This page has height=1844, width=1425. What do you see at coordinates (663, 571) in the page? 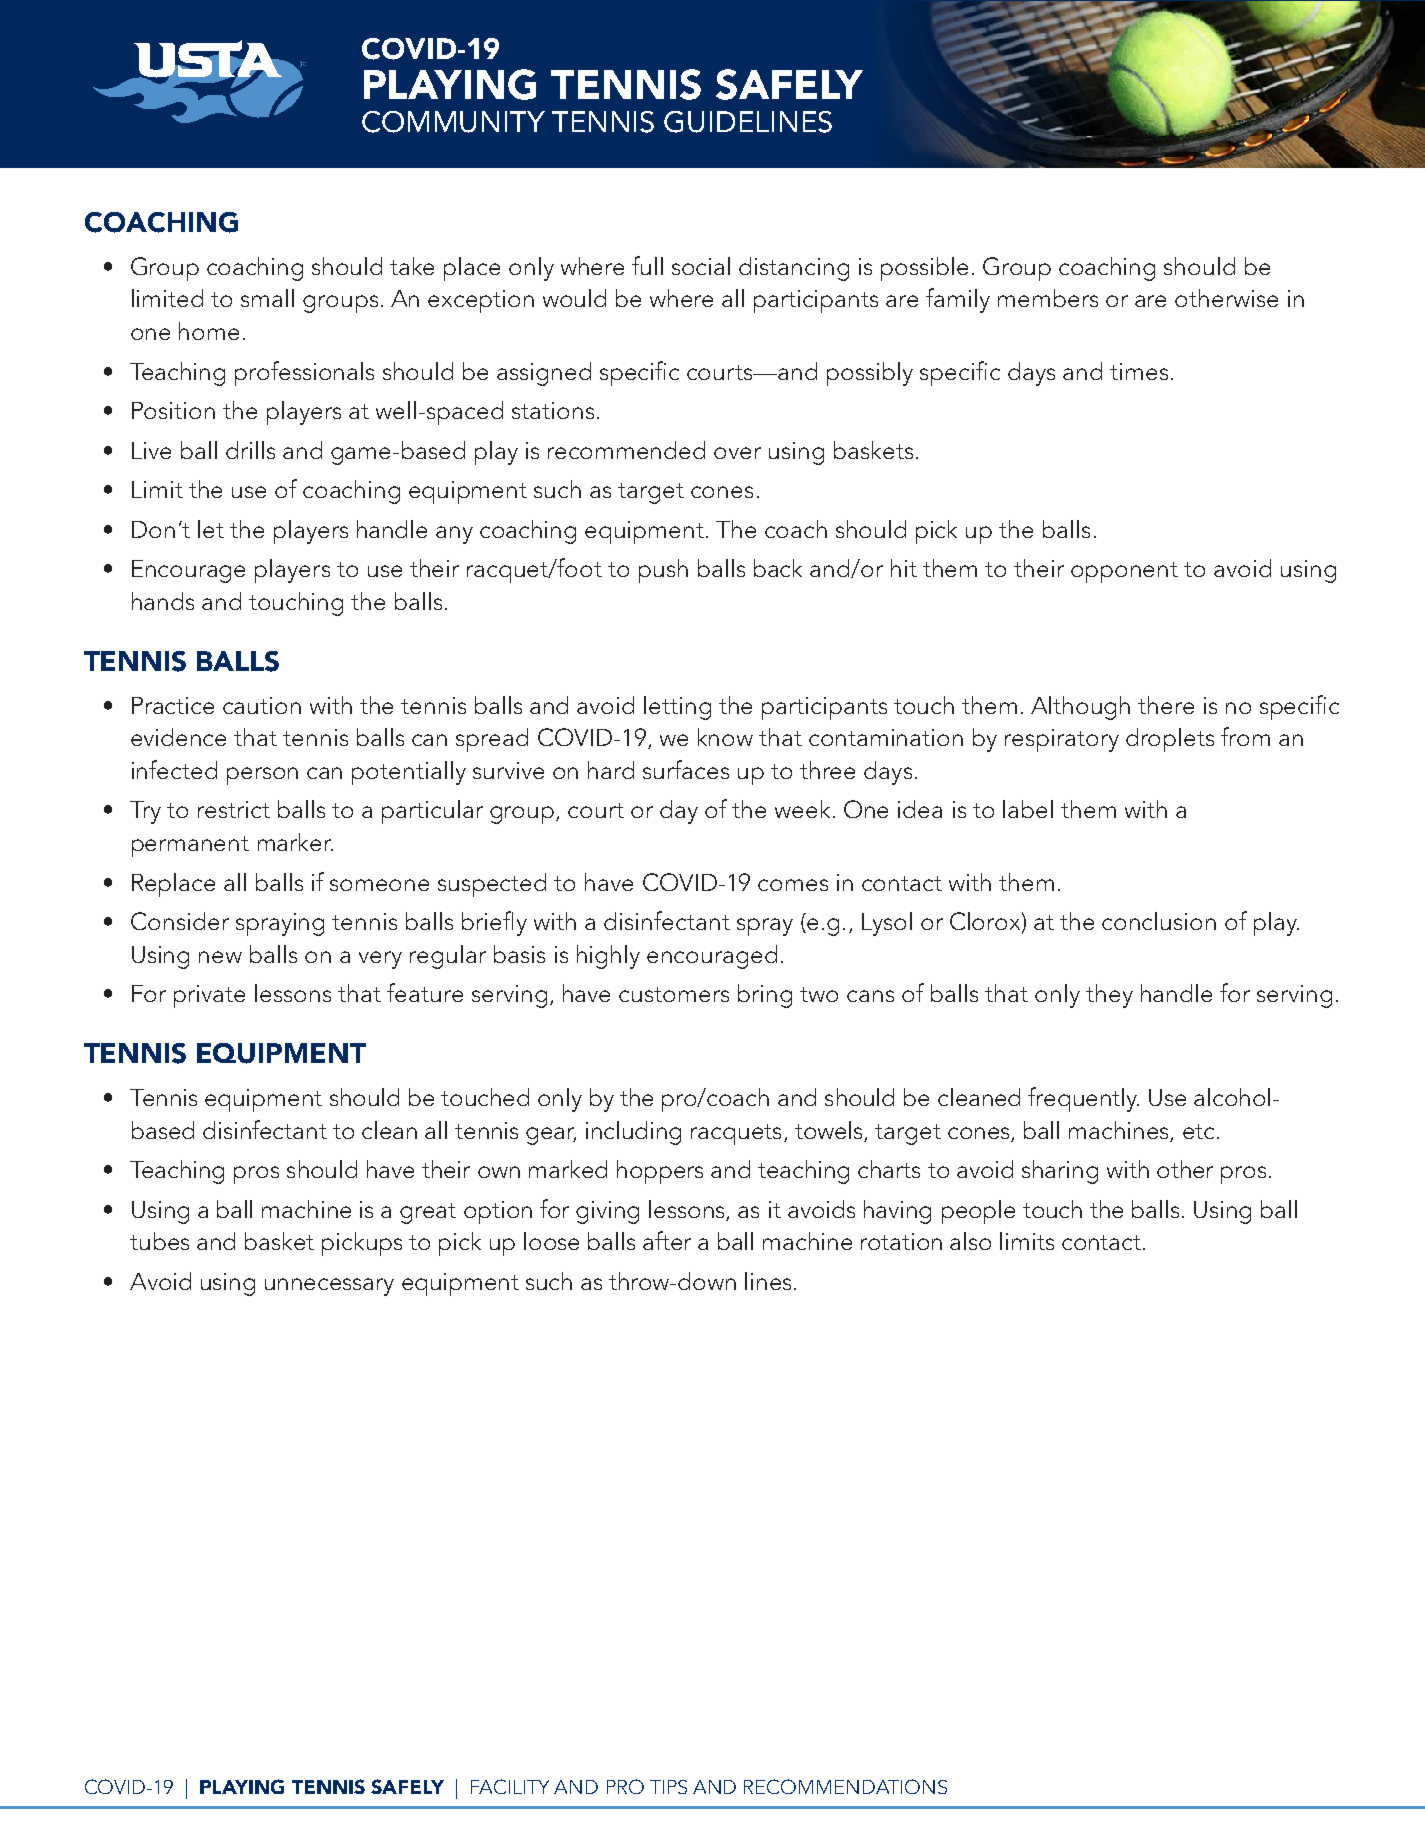
I see `push` at bounding box center [663, 571].
